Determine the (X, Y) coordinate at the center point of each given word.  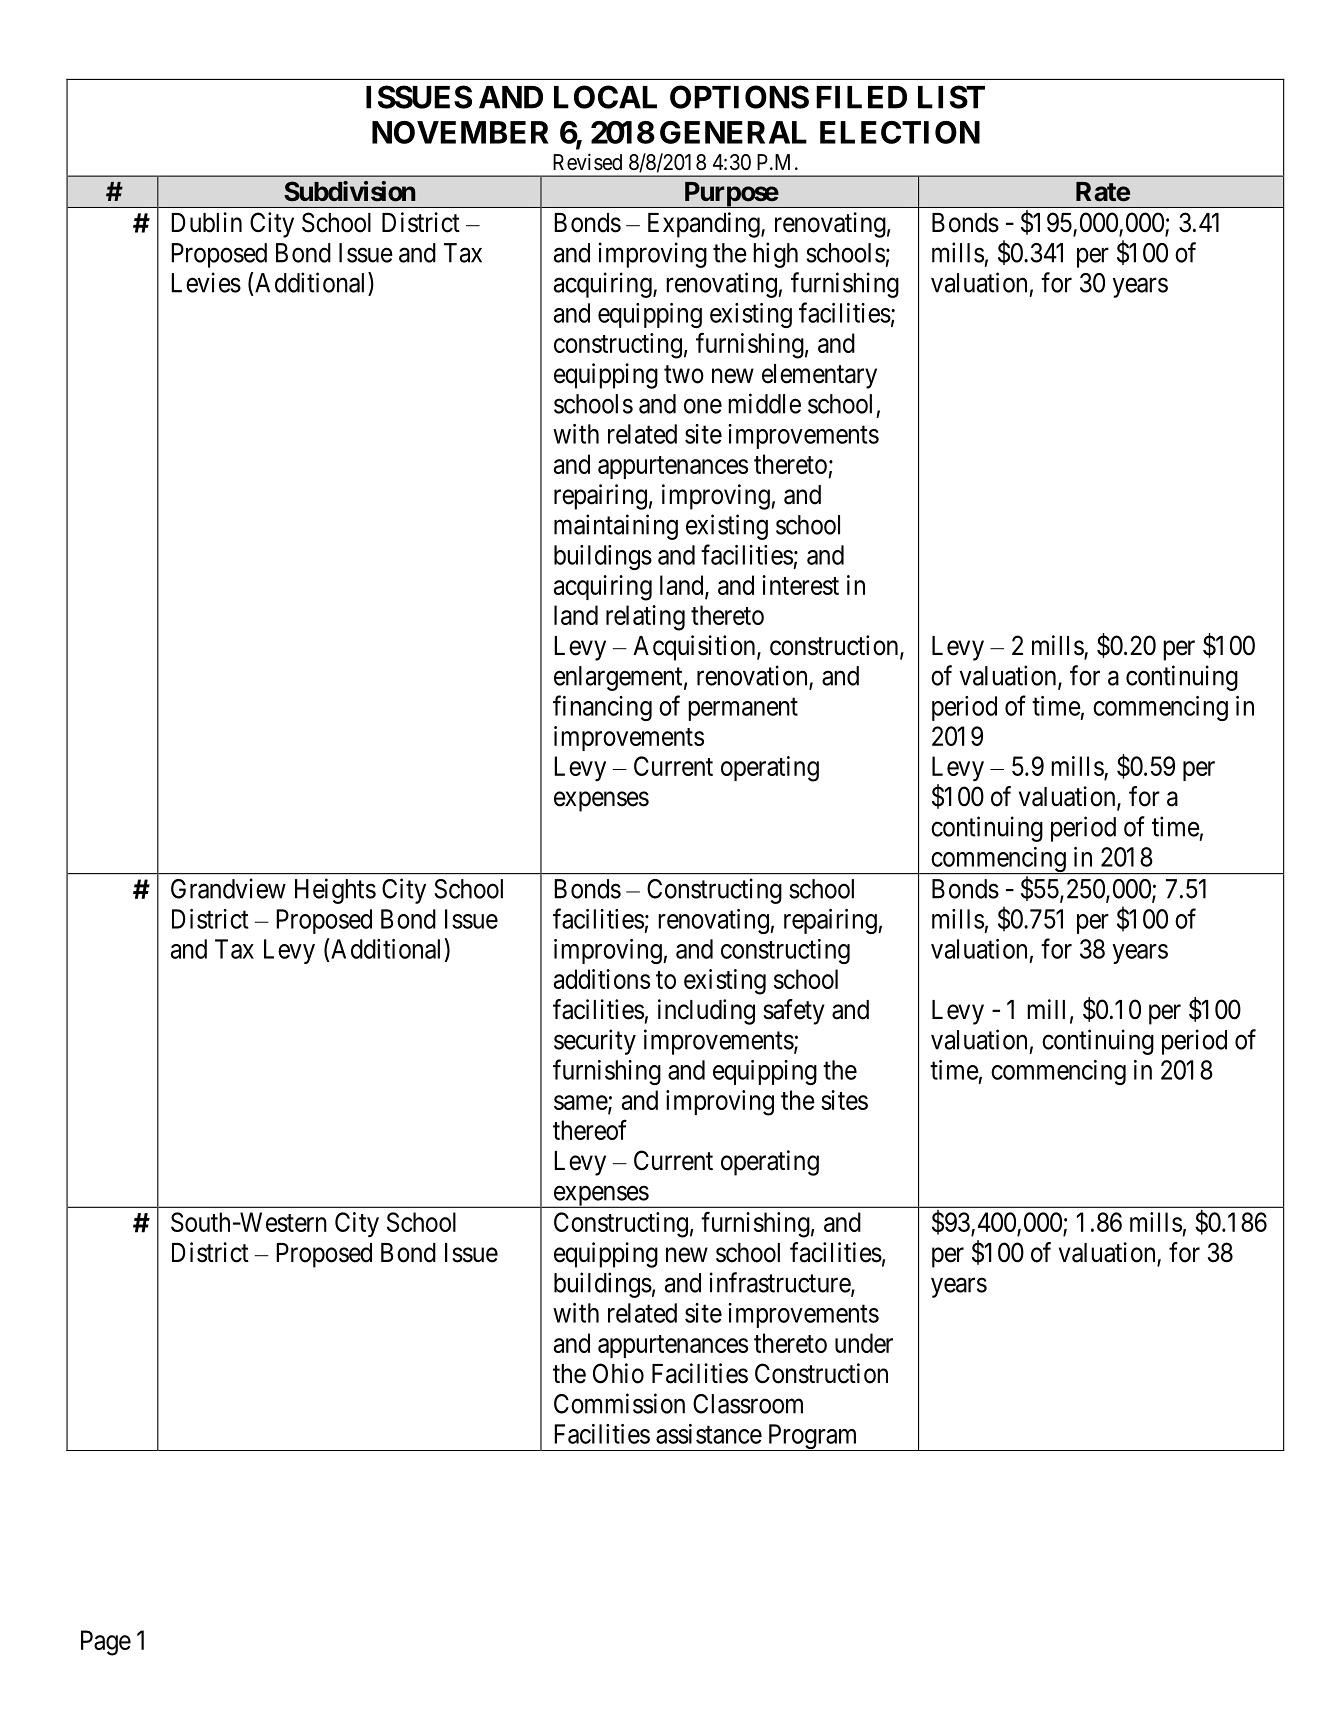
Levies (206, 282)
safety (794, 1012)
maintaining (616, 527)
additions (602, 979)
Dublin (206, 222)
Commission (619, 1403)
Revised (587, 162)
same (581, 1103)
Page (106, 1643)
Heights (335, 891)
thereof (590, 1129)
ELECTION (900, 132)
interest (800, 585)
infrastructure (781, 1283)
